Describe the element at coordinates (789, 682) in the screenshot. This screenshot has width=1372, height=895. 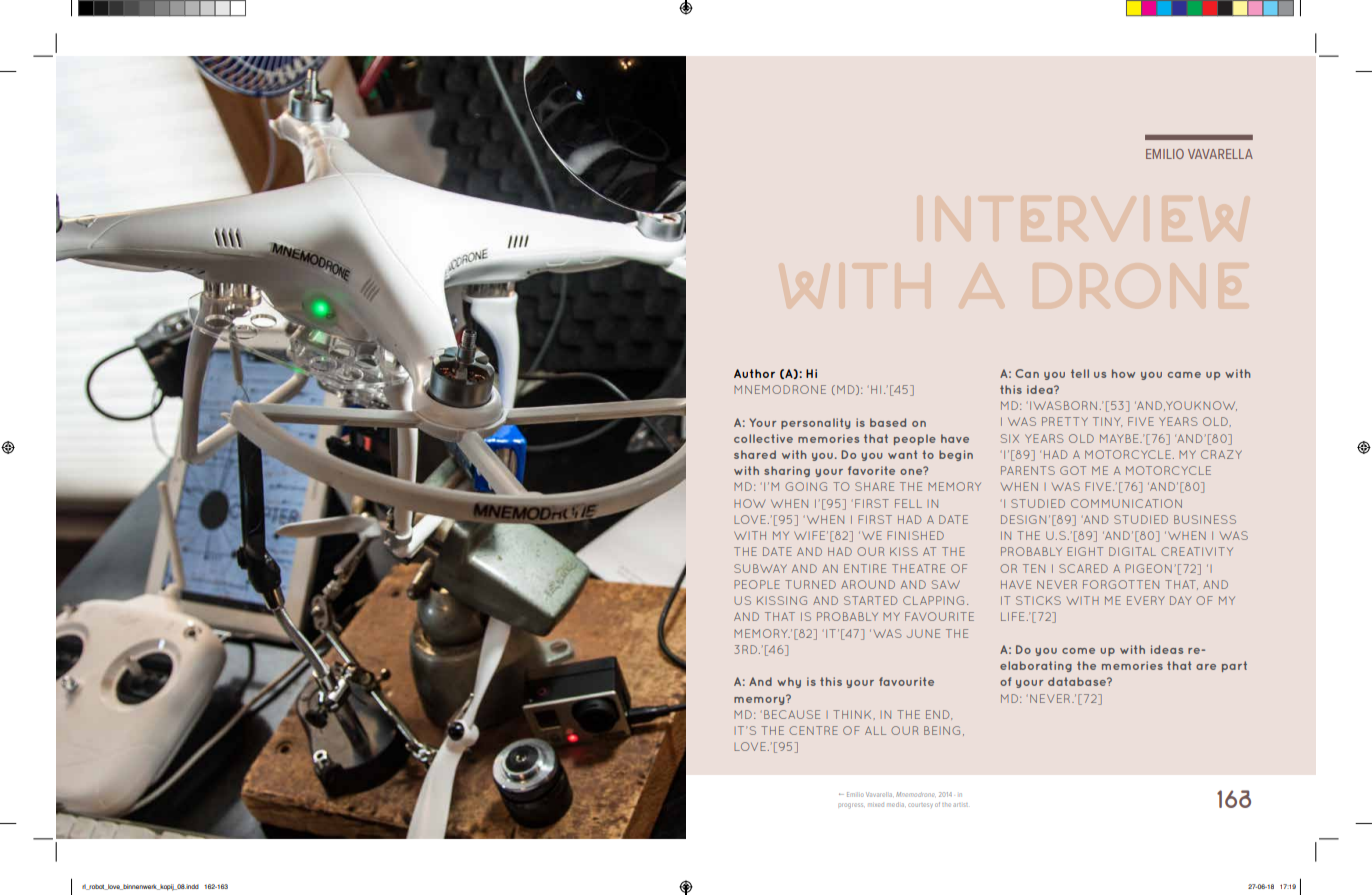
I see `why` at that location.
